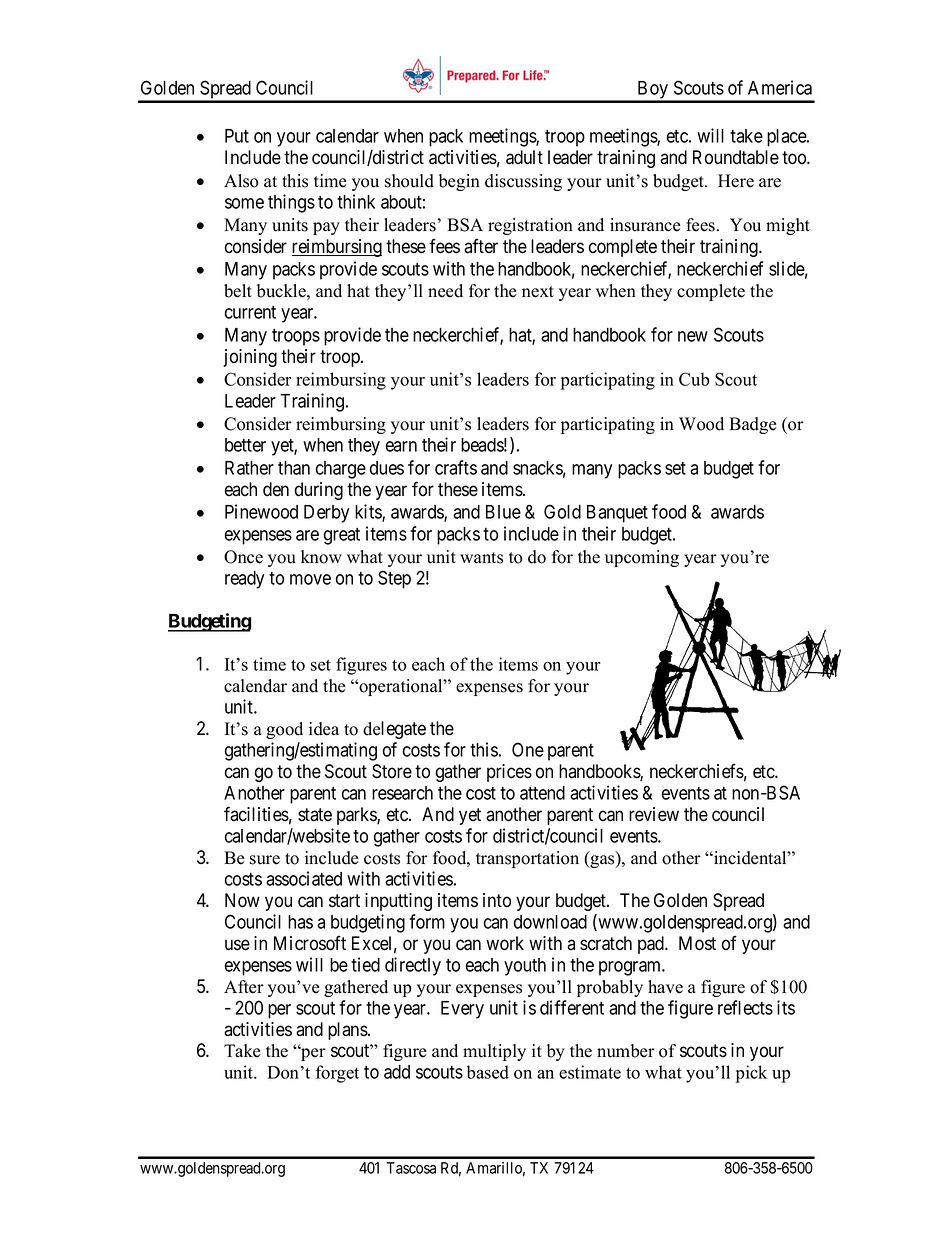 The image size is (952, 1233). I want to click on Also, so click(241, 181).
